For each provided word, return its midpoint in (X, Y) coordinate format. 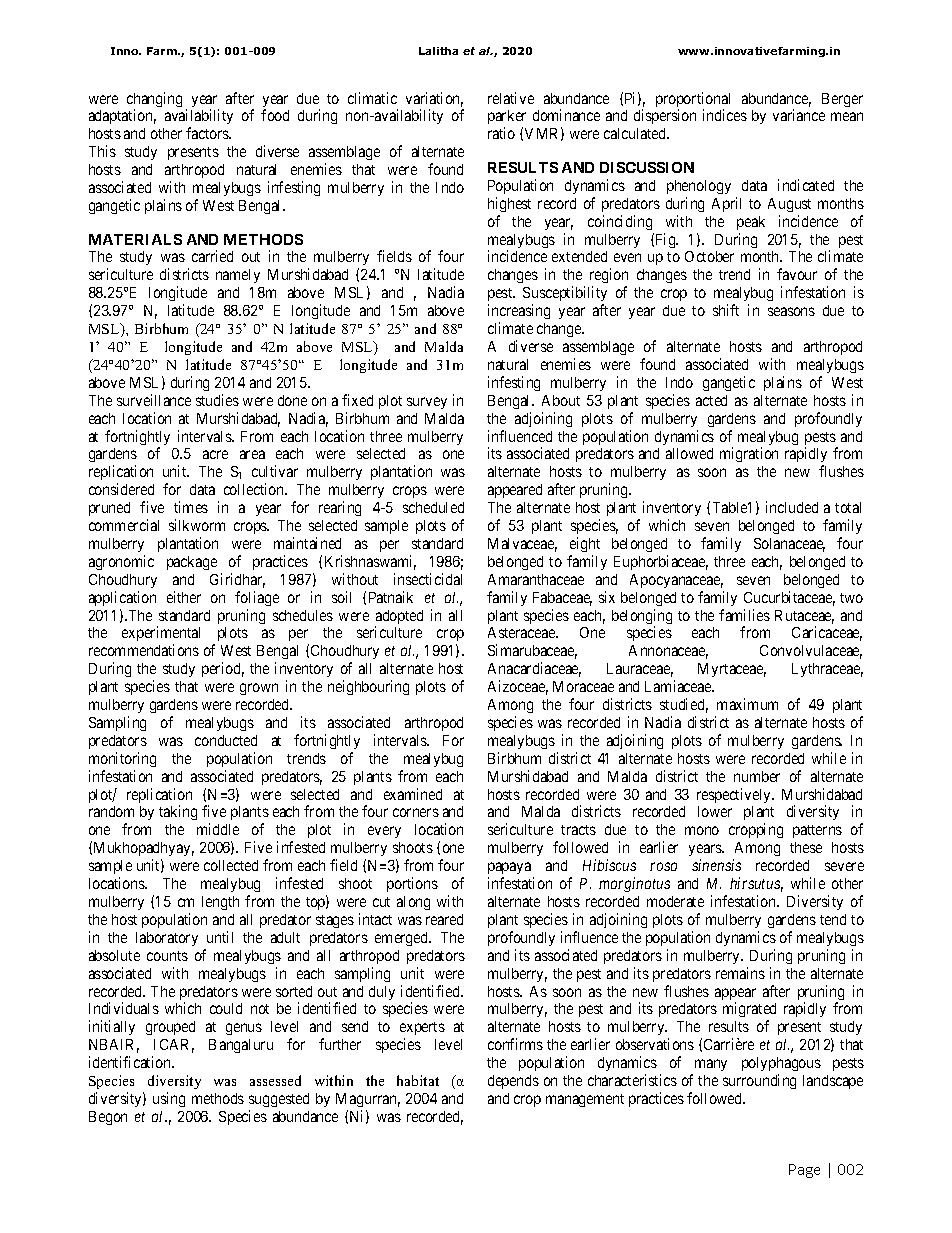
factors (208, 133)
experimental (161, 635)
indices (725, 115)
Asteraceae (523, 632)
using (169, 1099)
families (744, 615)
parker (507, 119)
